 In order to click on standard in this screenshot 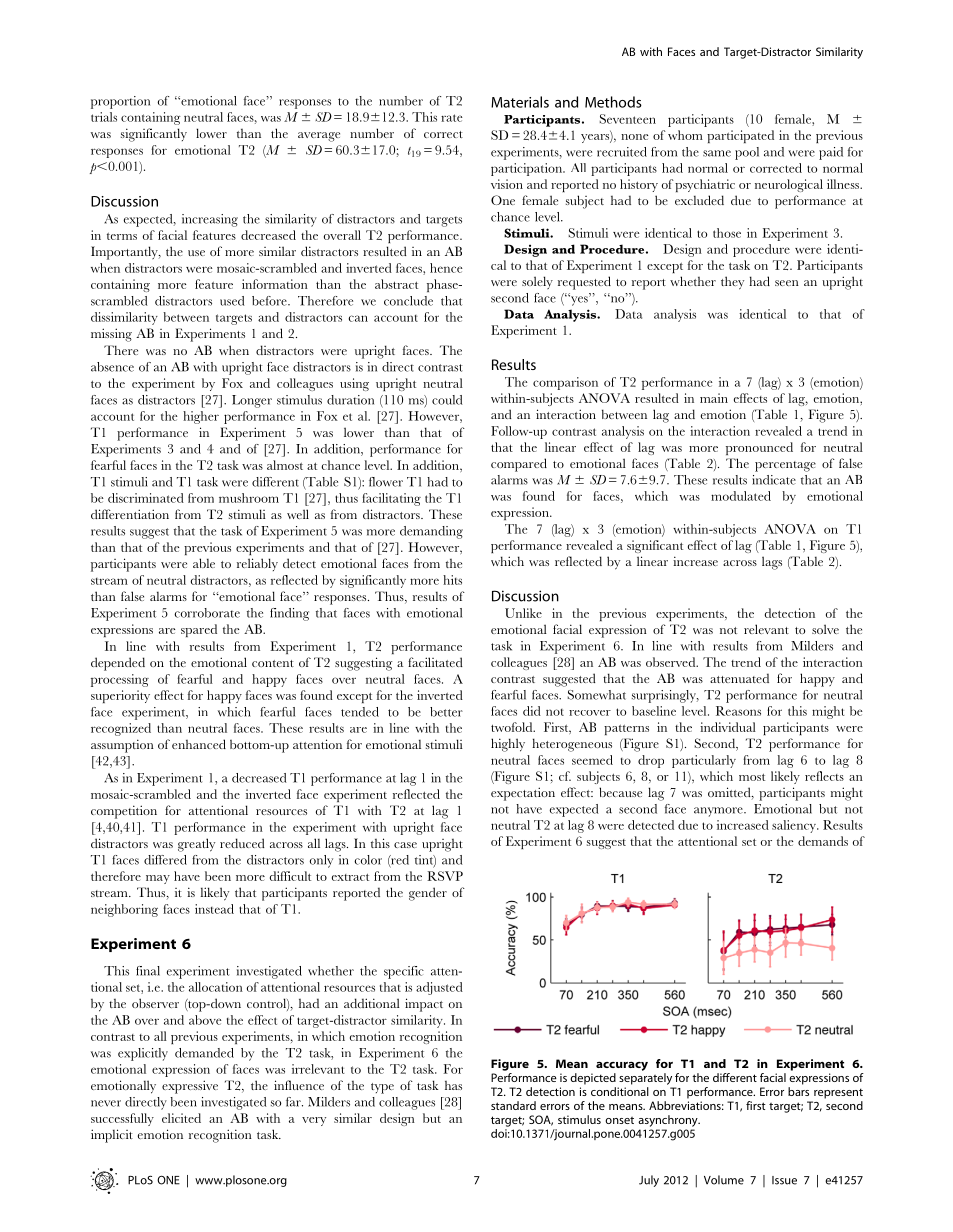, I will do `click(513, 1105)`.
